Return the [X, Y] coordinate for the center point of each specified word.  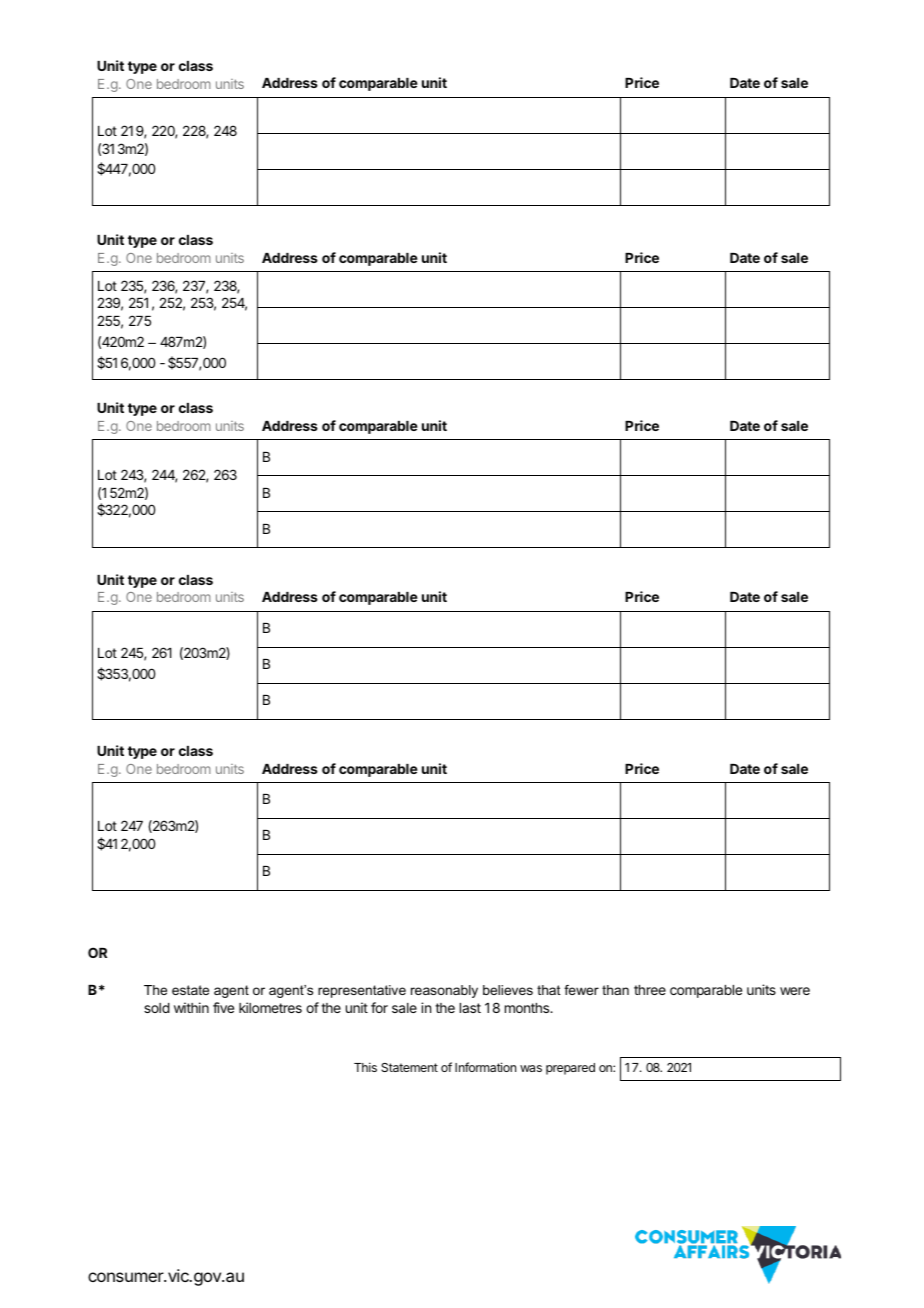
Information [485, 1067]
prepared [570, 1069]
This [365, 1067]
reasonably [444, 991]
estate [190, 990]
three [650, 990]
